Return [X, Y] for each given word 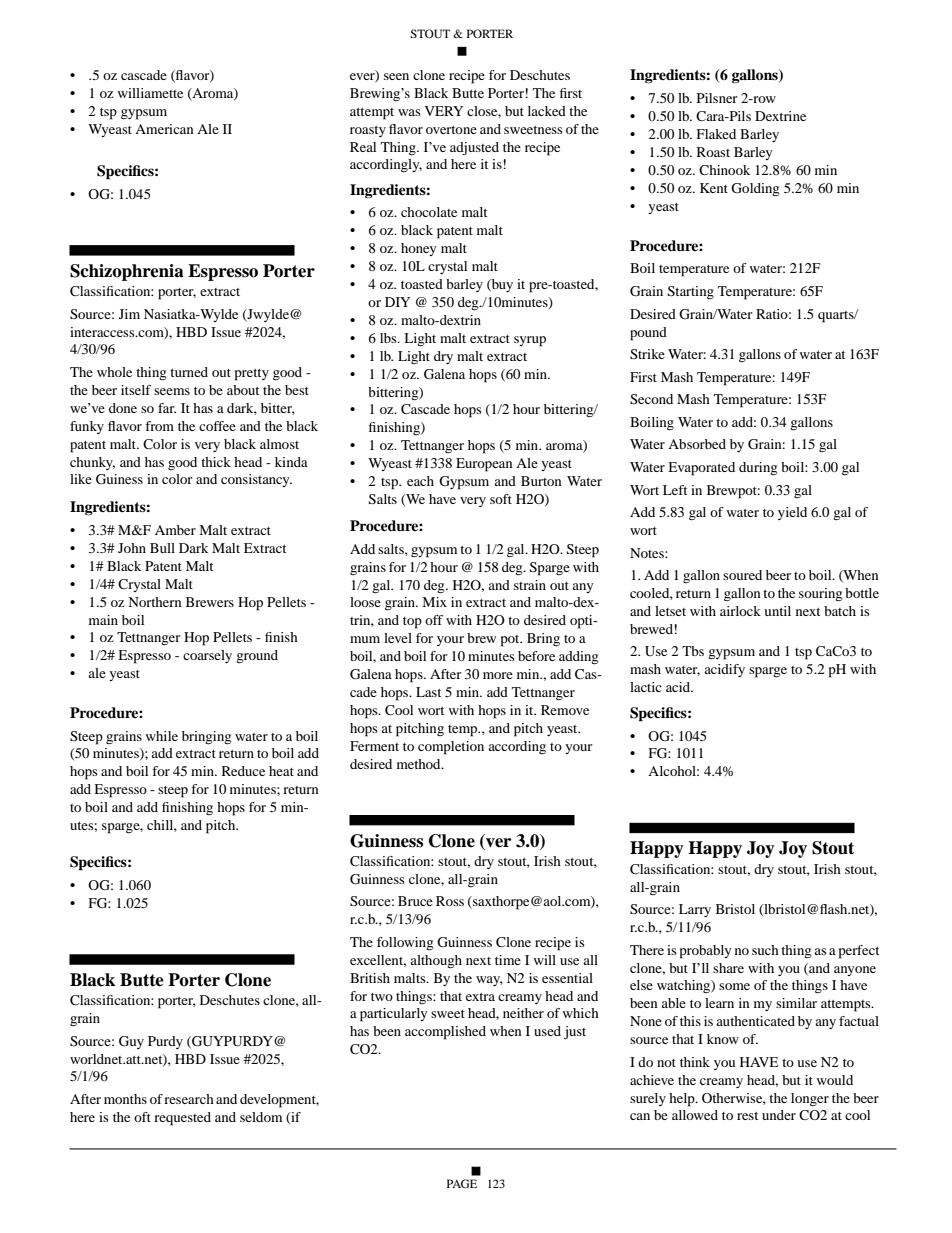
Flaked [716, 134]
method [420, 764]
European [484, 465]
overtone [451, 130]
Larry [695, 910]
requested [182, 1119]
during [758, 469]
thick [216, 462]
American [164, 129]
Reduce [243, 771]
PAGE [462, 1183]
